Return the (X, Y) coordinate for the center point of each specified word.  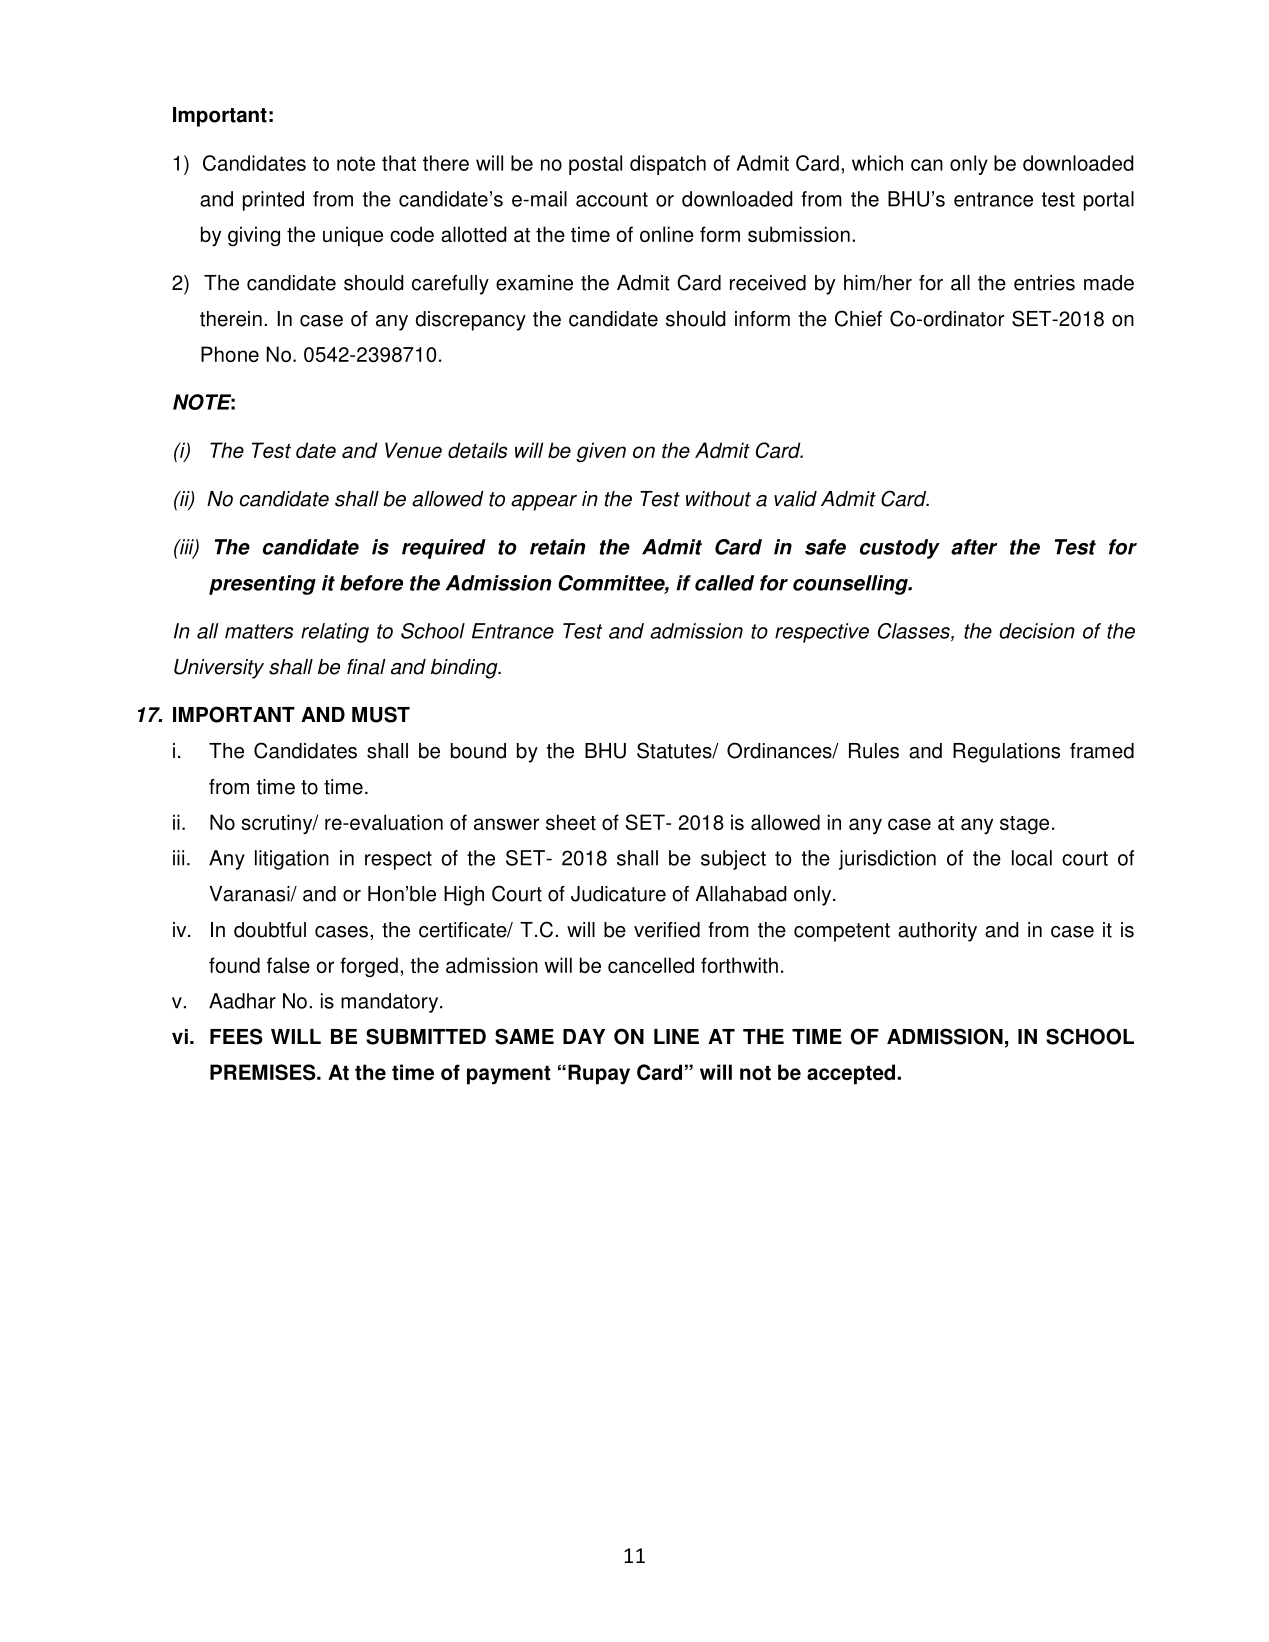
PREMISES (264, 1072)
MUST (381, 714)
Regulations (1006, 753)
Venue (413, 450)
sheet (571, 822)
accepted (851, 1074)
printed (273, 201)
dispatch (668, 165)
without (718, 499)
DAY (584, 1036)
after (974, 547)
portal (1109, 201)
